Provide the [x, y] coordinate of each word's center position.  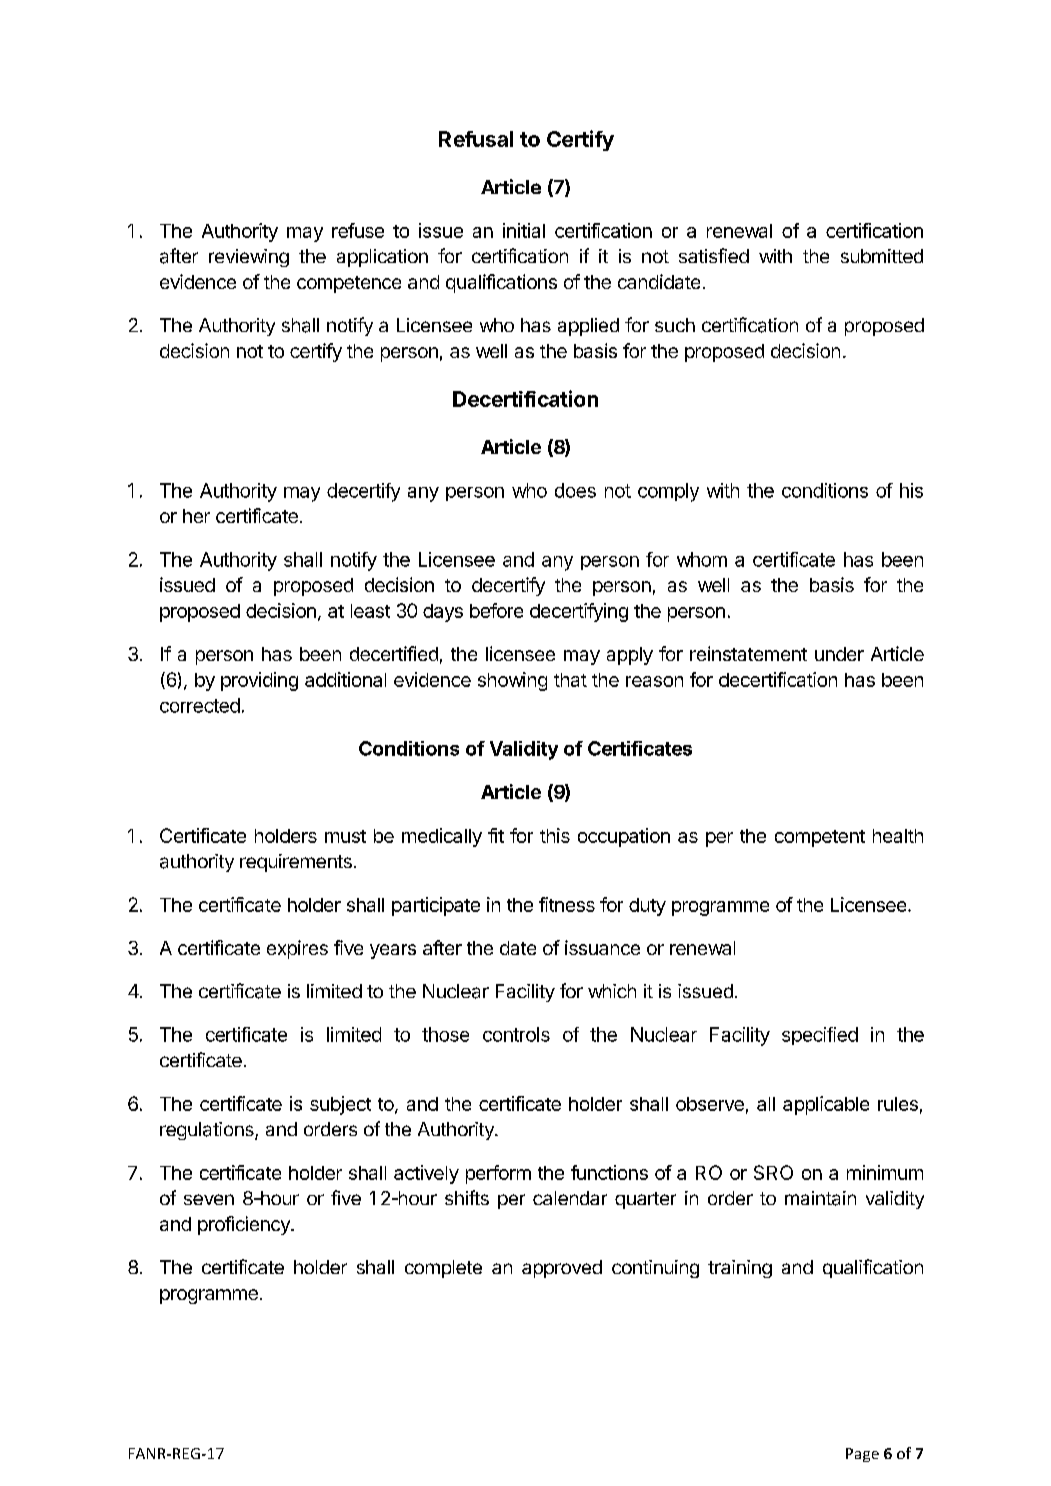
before [496, 610]
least [370, 611]
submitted [882, 256]
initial [524, 230]
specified [820, 1036]
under [839, 654]
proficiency [245, 1225]
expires [297, 949]
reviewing [249, 258]
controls [516, 1034]
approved [562, 1269]
